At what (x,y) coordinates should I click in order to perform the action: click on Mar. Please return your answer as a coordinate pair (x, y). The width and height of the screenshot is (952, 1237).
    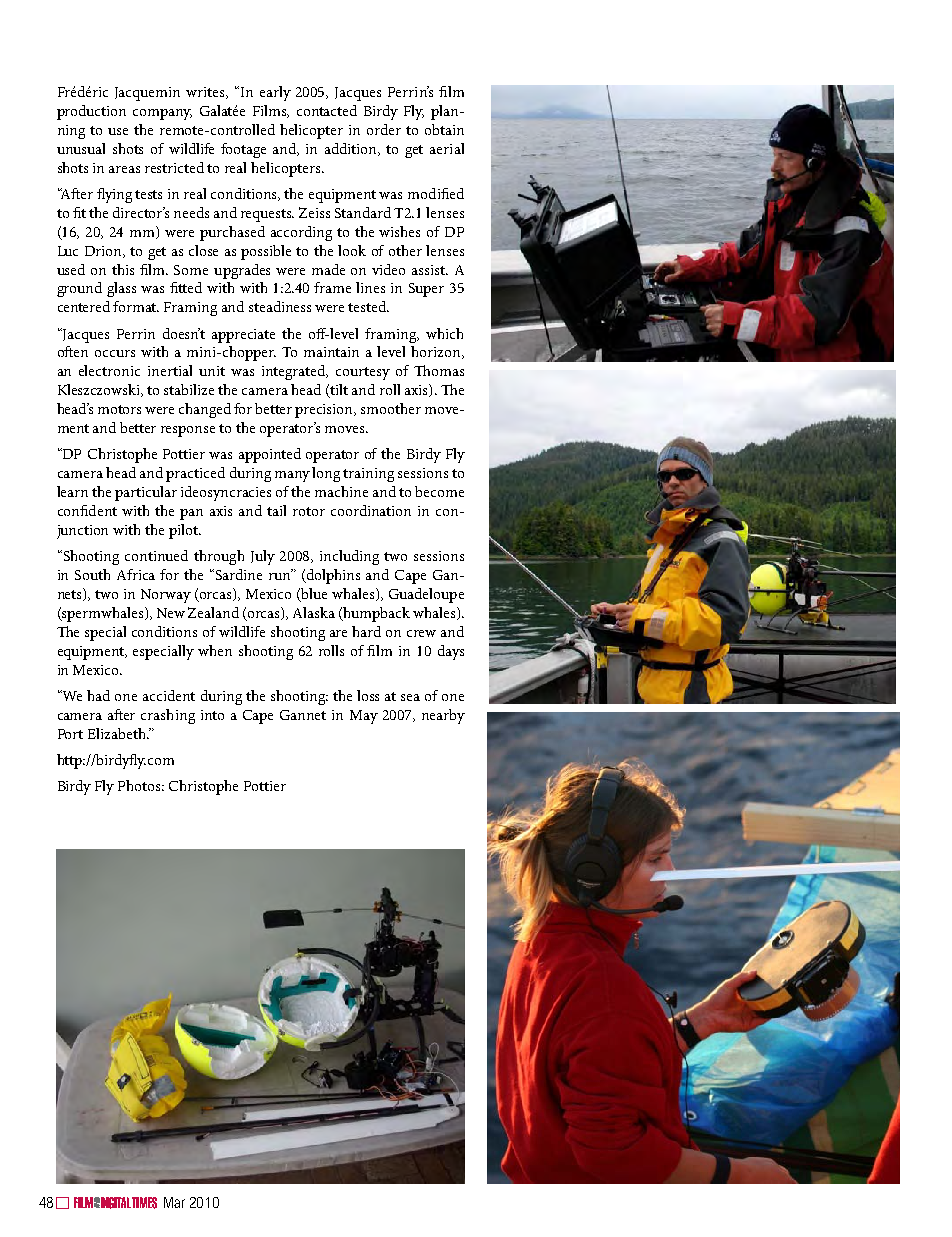
    Looking at the image, I should click on (174, 1202).
